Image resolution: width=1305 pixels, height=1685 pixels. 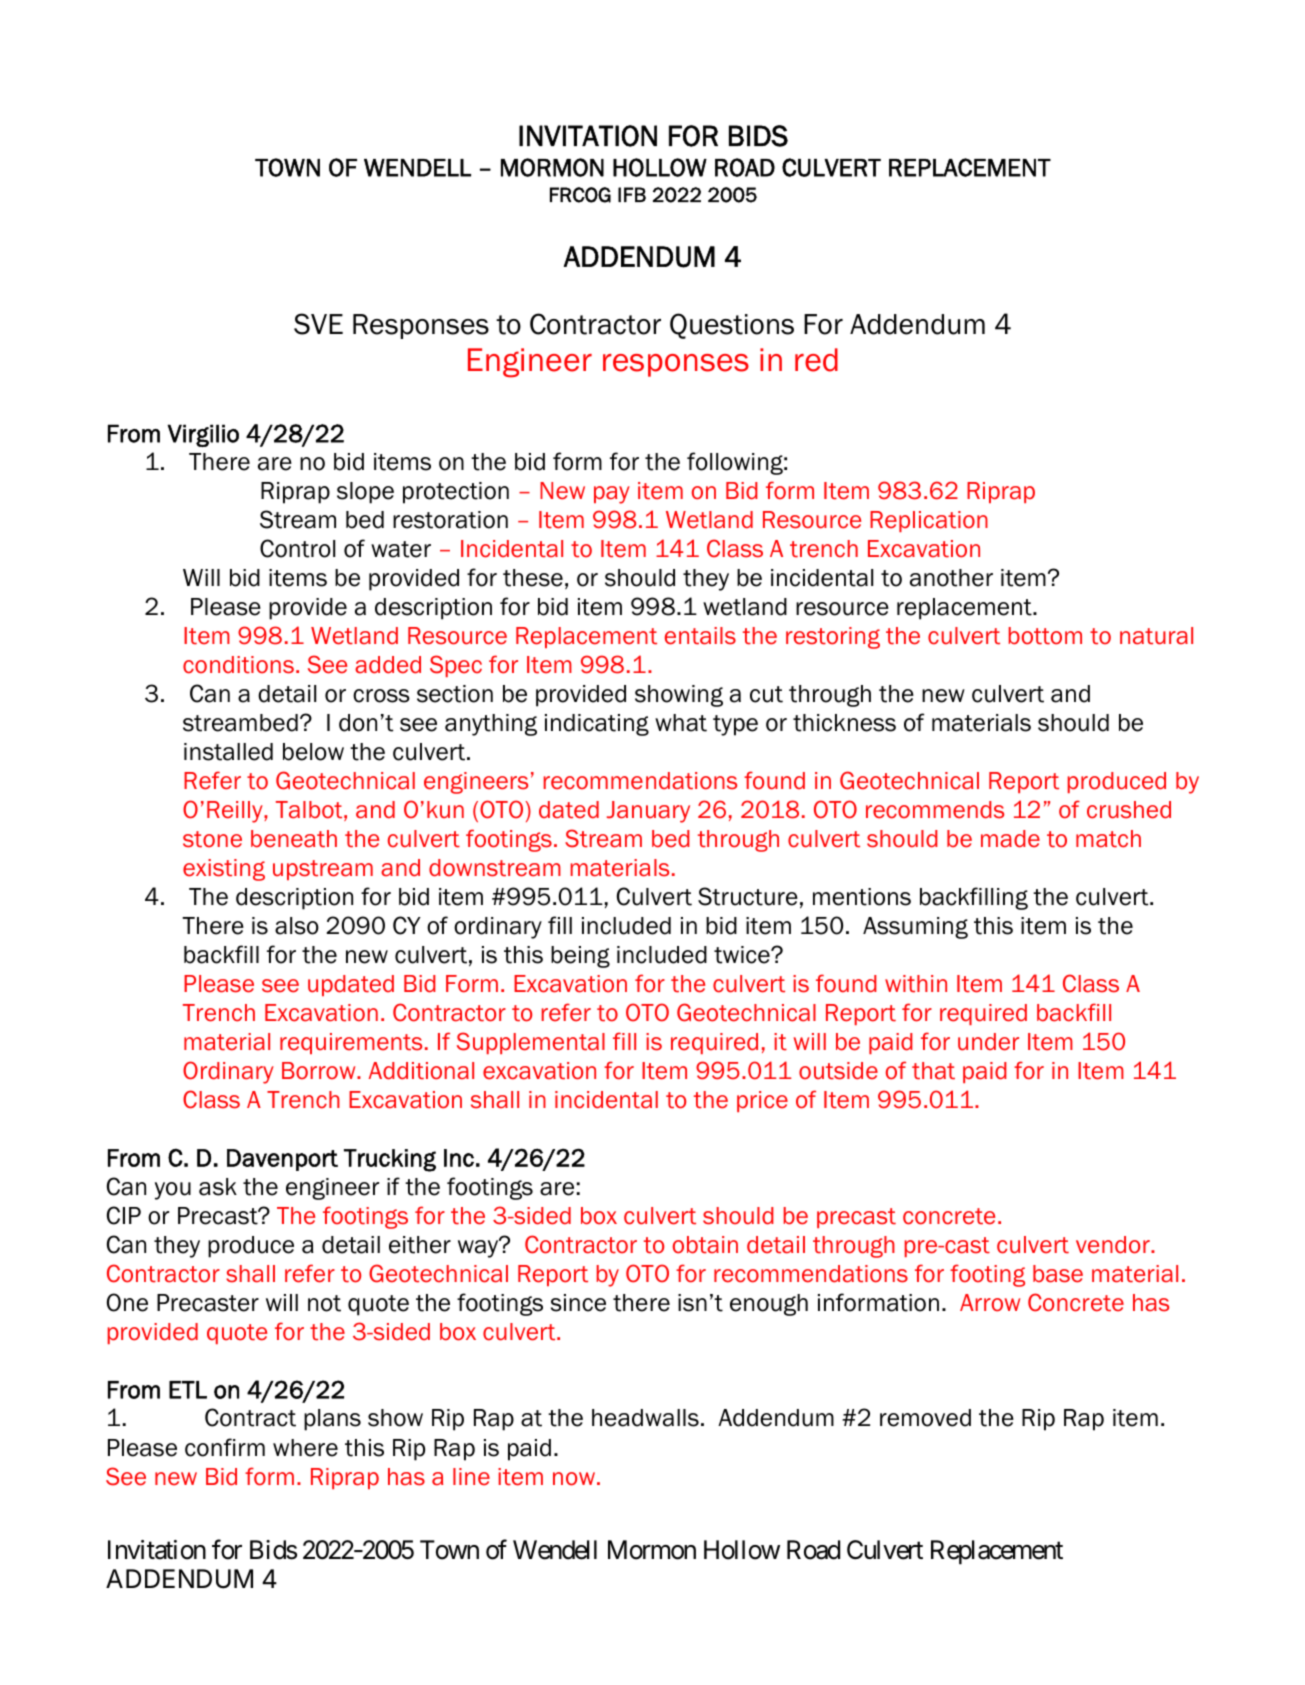 What do you see at coordinates (1010, 839) in the screenshot?
I see `made` at bounding box center [1010, 839].
